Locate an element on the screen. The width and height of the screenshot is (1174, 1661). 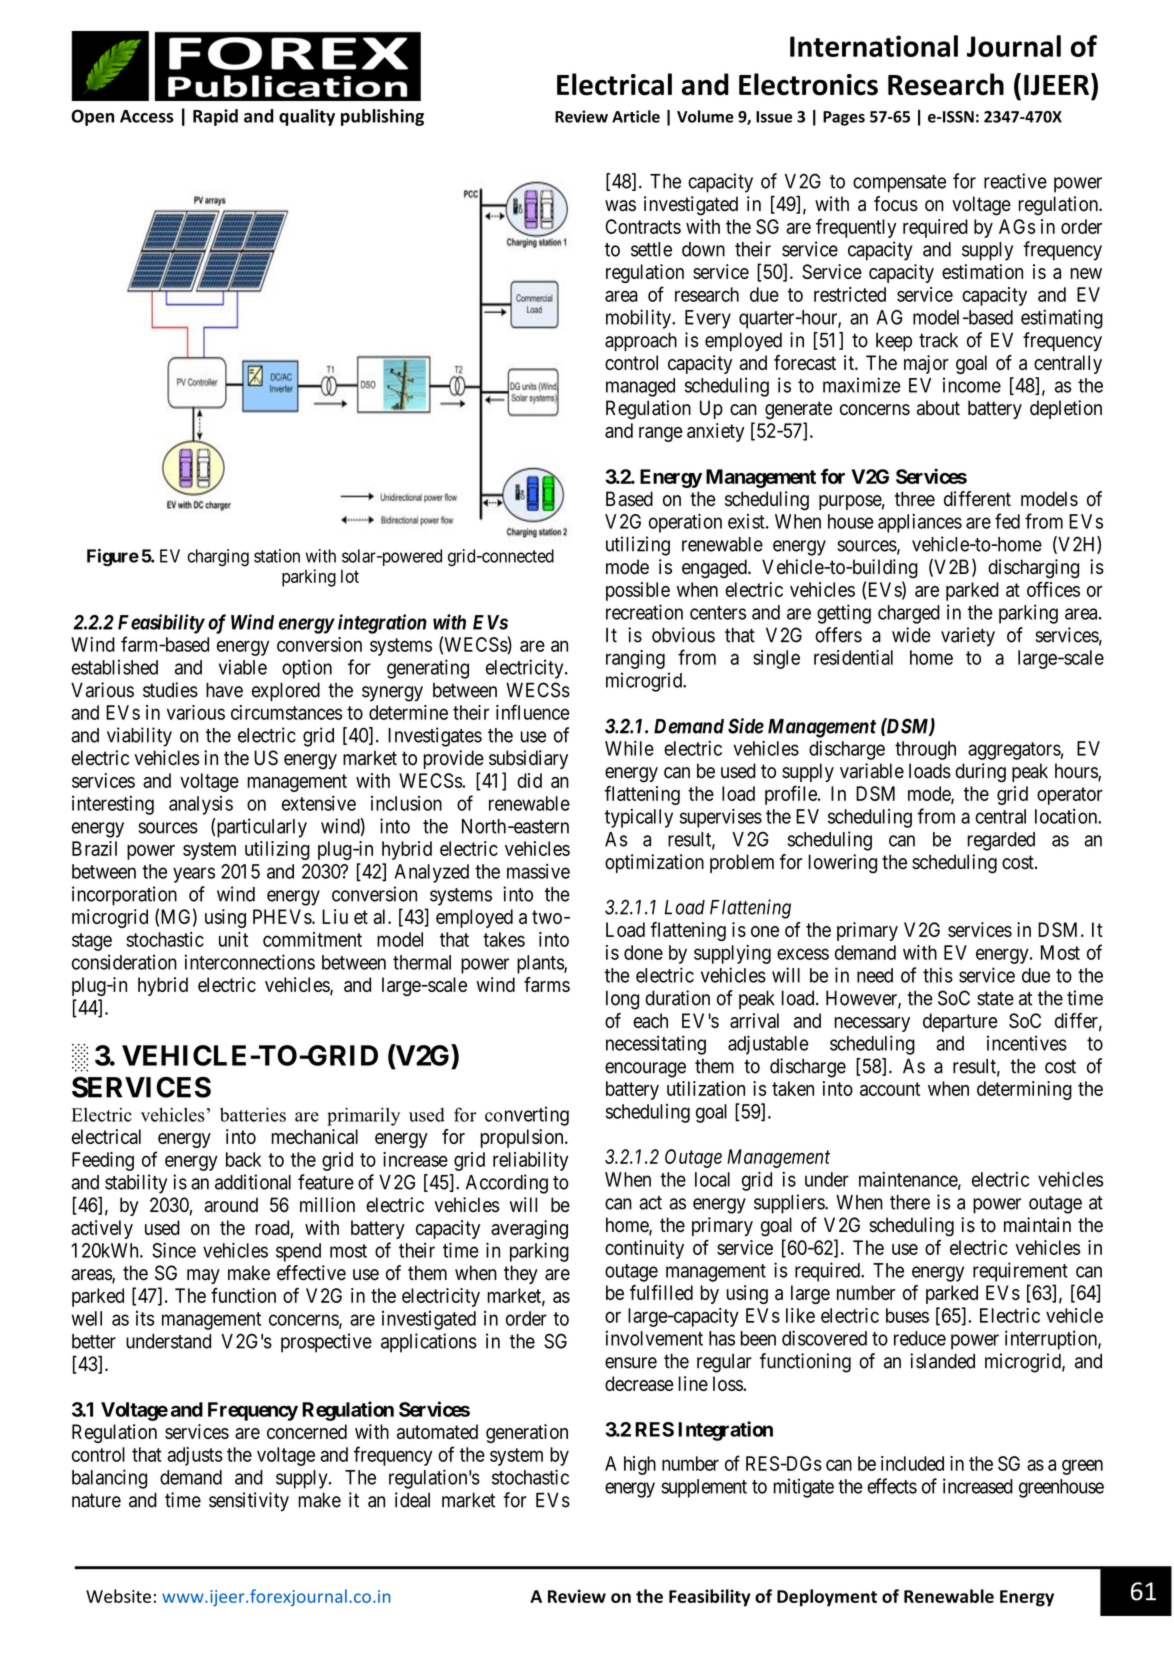
there is located at coordinates (910, 1202).
